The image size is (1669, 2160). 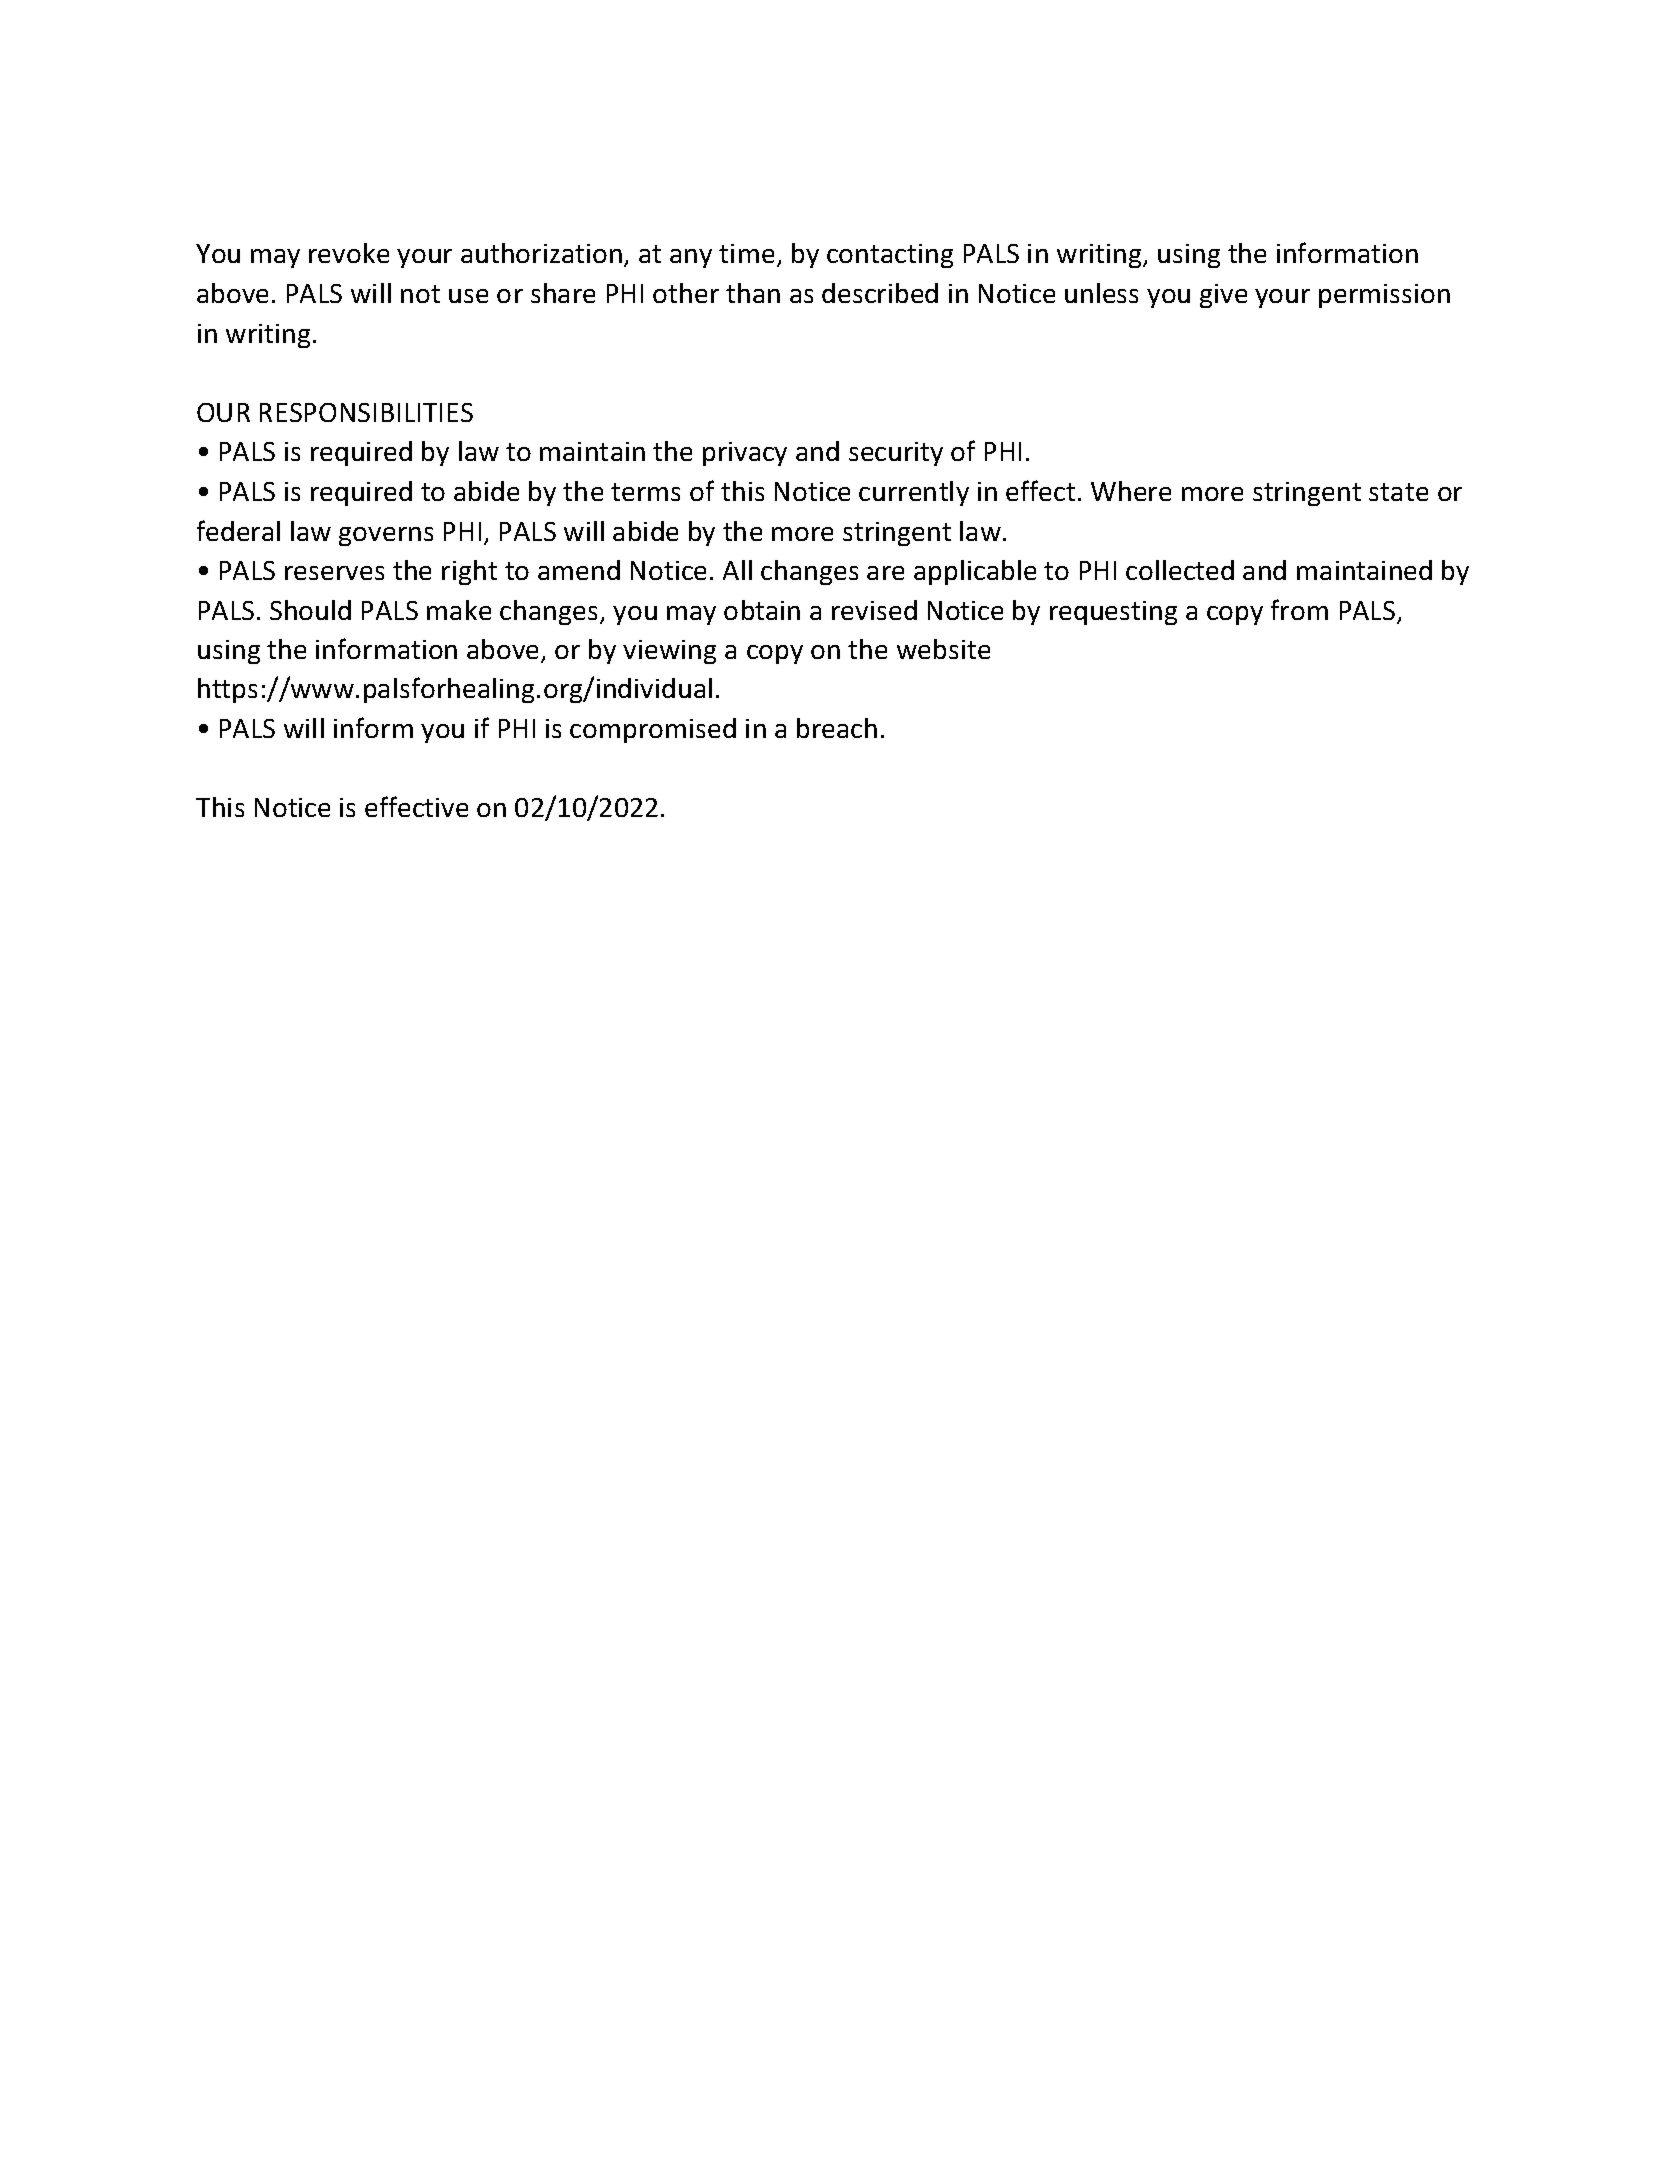 I want to click on governs, so click(x=386, y=536).
